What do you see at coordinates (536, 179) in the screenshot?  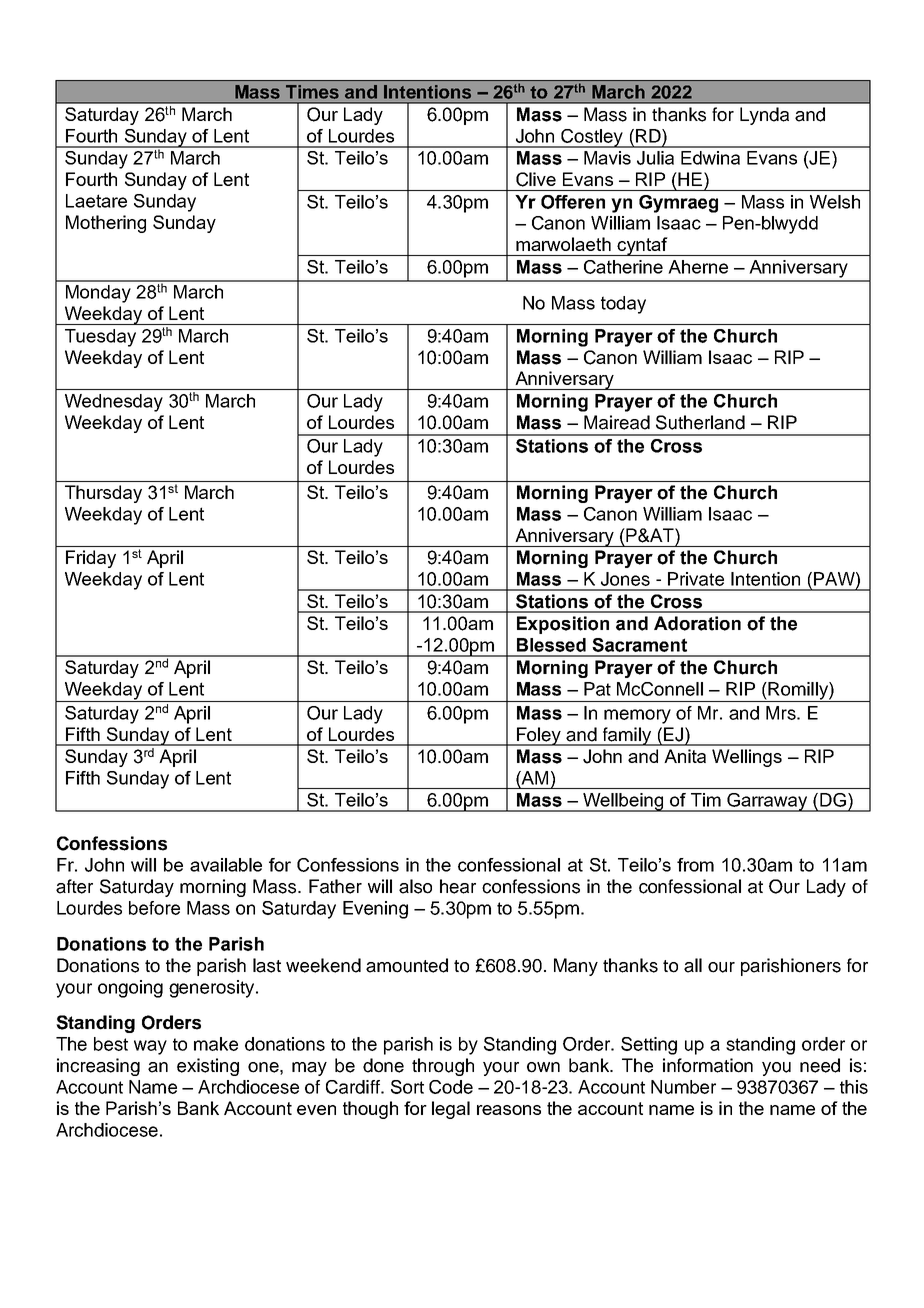 I see `Clive` at bounding box center [536, 179].
